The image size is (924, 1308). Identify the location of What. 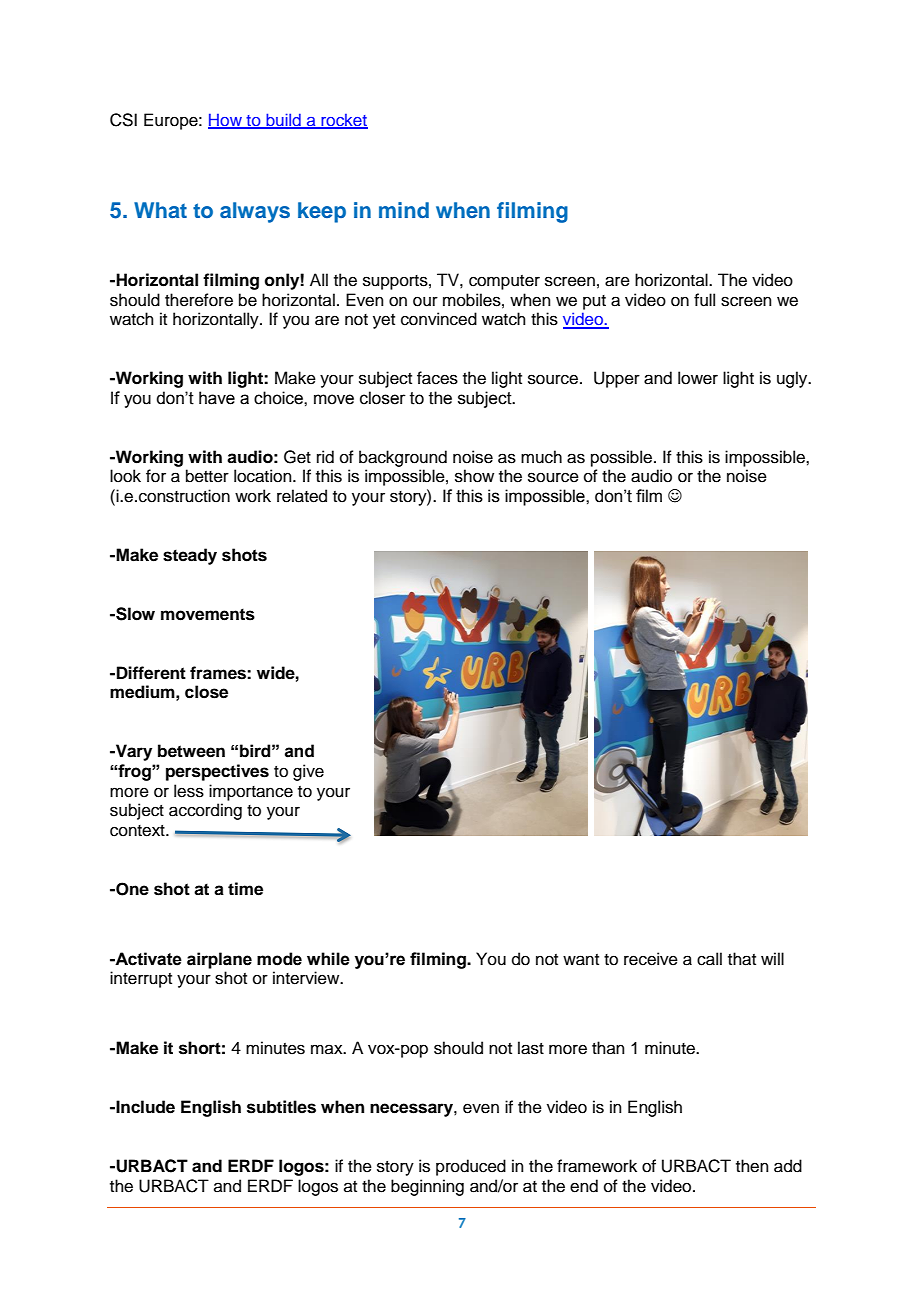
(160, 210).
